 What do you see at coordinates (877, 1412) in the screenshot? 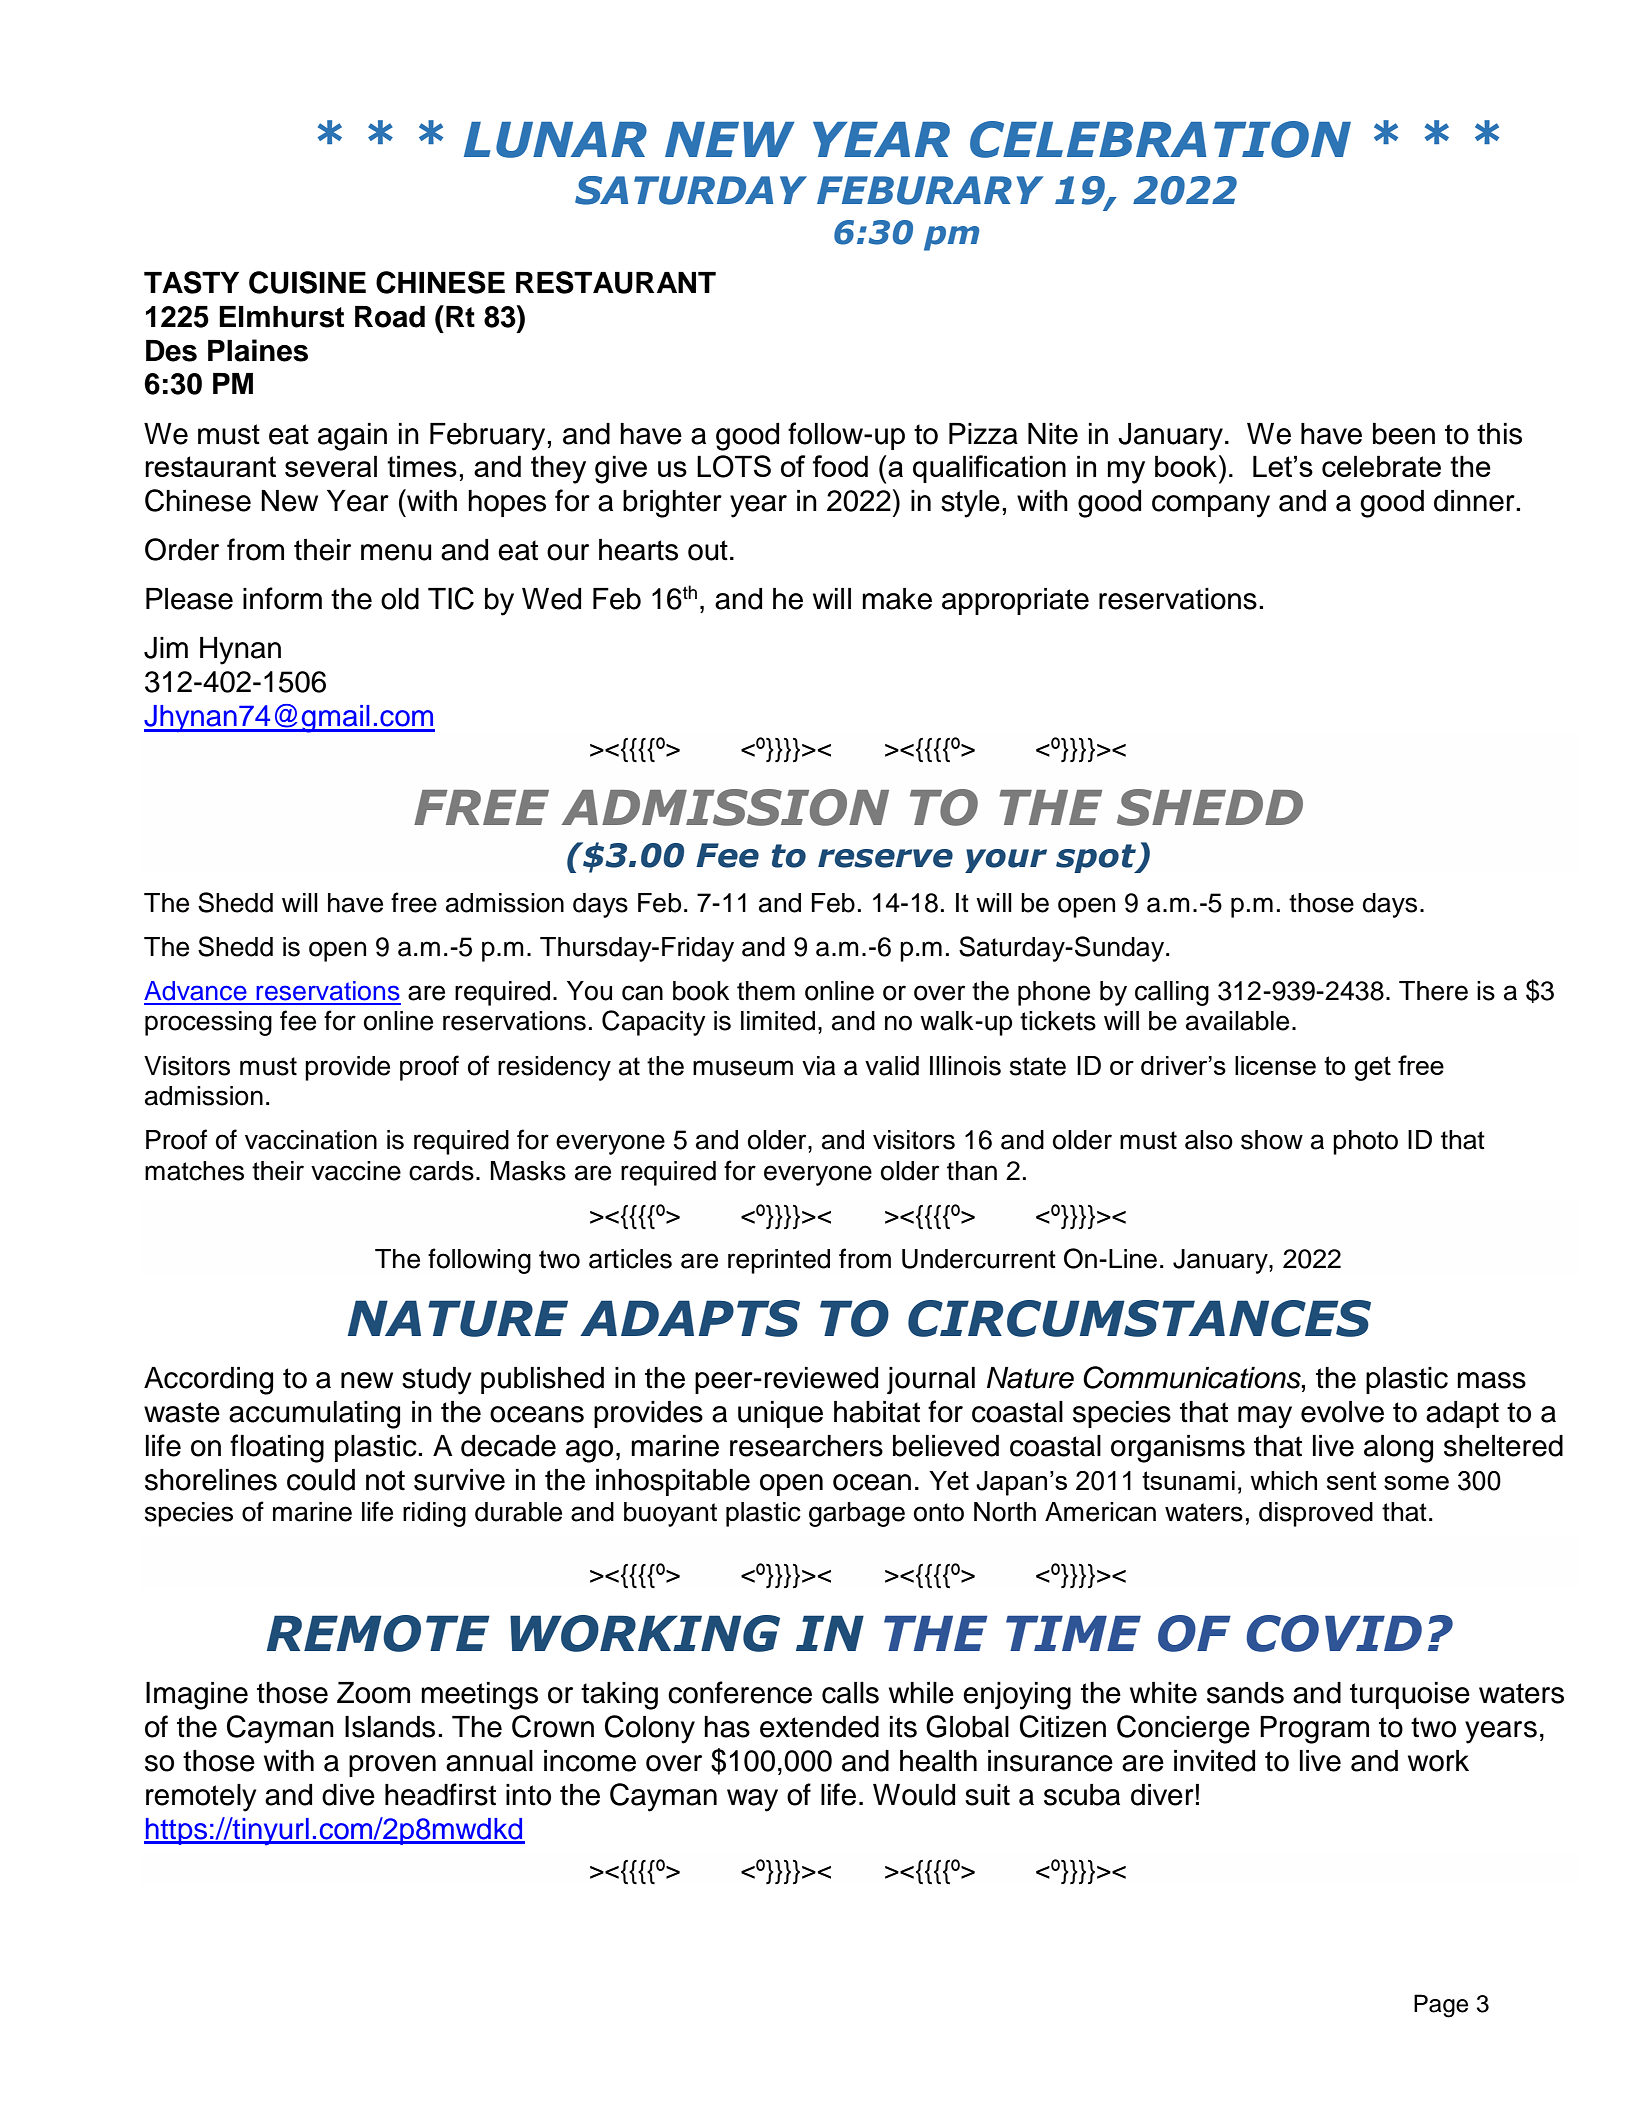
I see `habitat` at bounding box center [877, 1412].
